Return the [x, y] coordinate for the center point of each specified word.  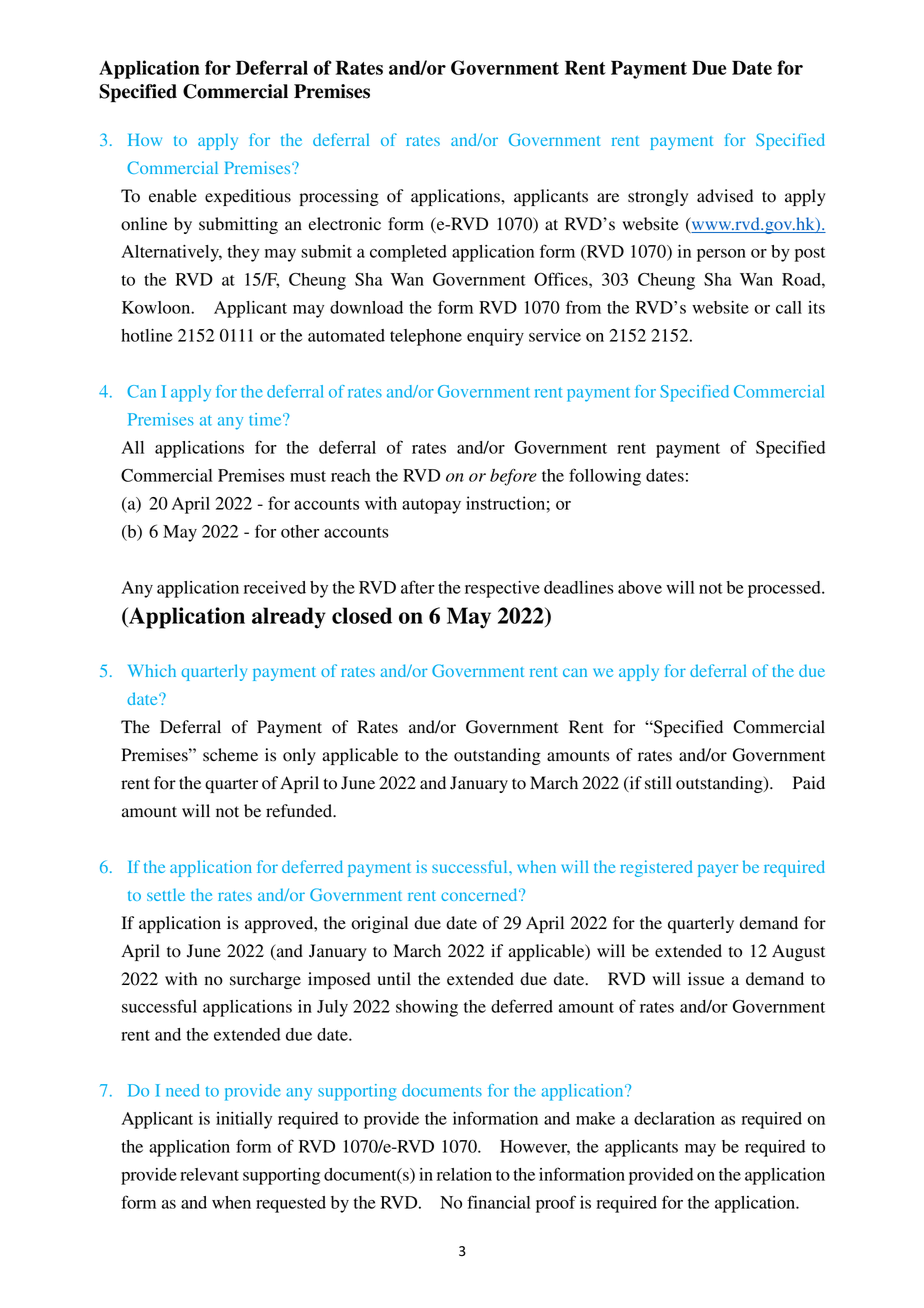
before [513, 477]
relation [464, 1174]
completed [408, 253]
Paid [809, 783]
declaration [674, 1118]
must [308, 476]
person [721, 255]
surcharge [265, 980]
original [379, 924]
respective [502, 589]
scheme [230, 755]
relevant [209, 1174]
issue [706, 979]
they [243, 253]
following [605, 477]
